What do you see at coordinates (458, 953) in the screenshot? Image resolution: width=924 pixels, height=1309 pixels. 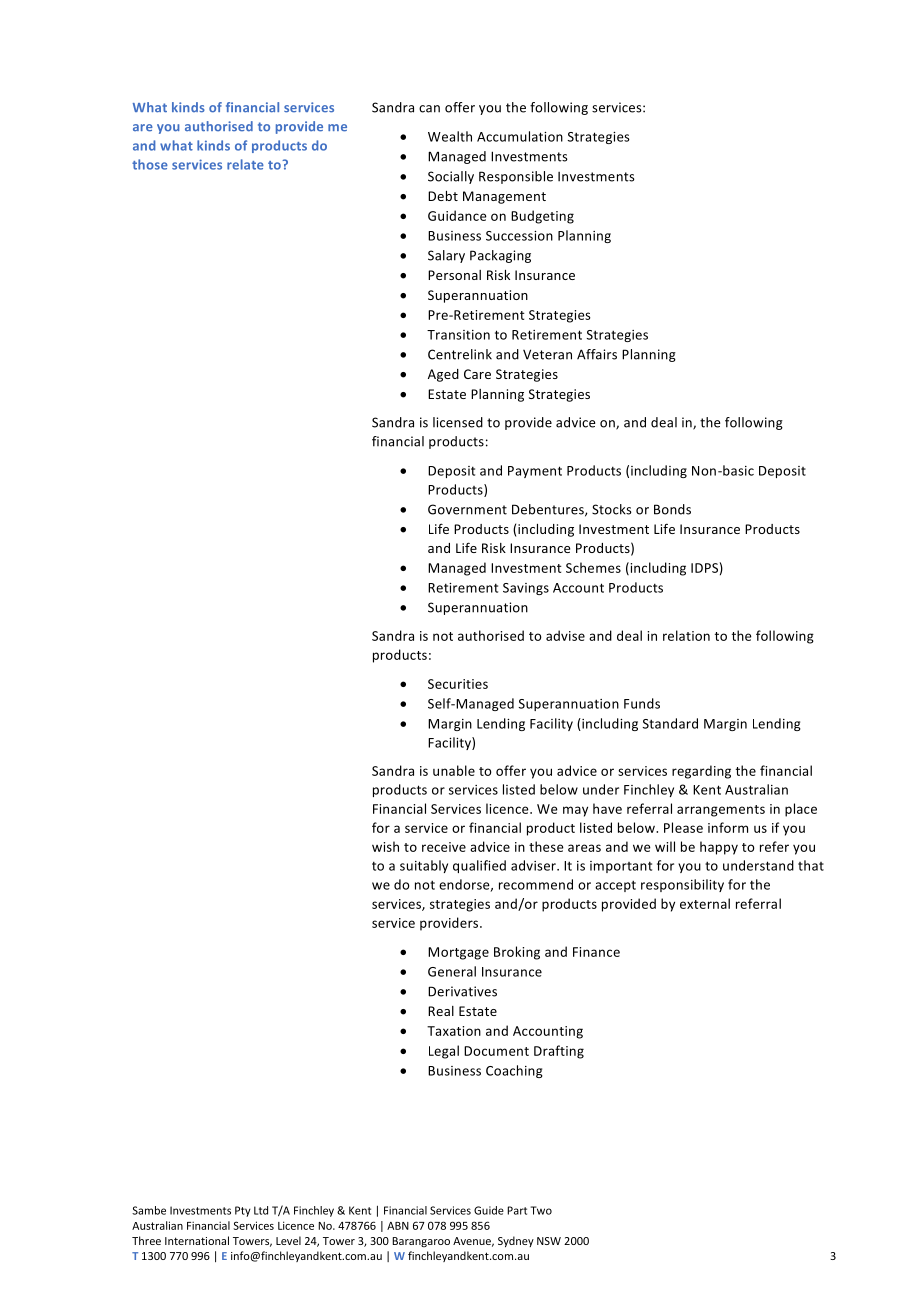 I see `Mortgage` at bounding box center [458, 953].
